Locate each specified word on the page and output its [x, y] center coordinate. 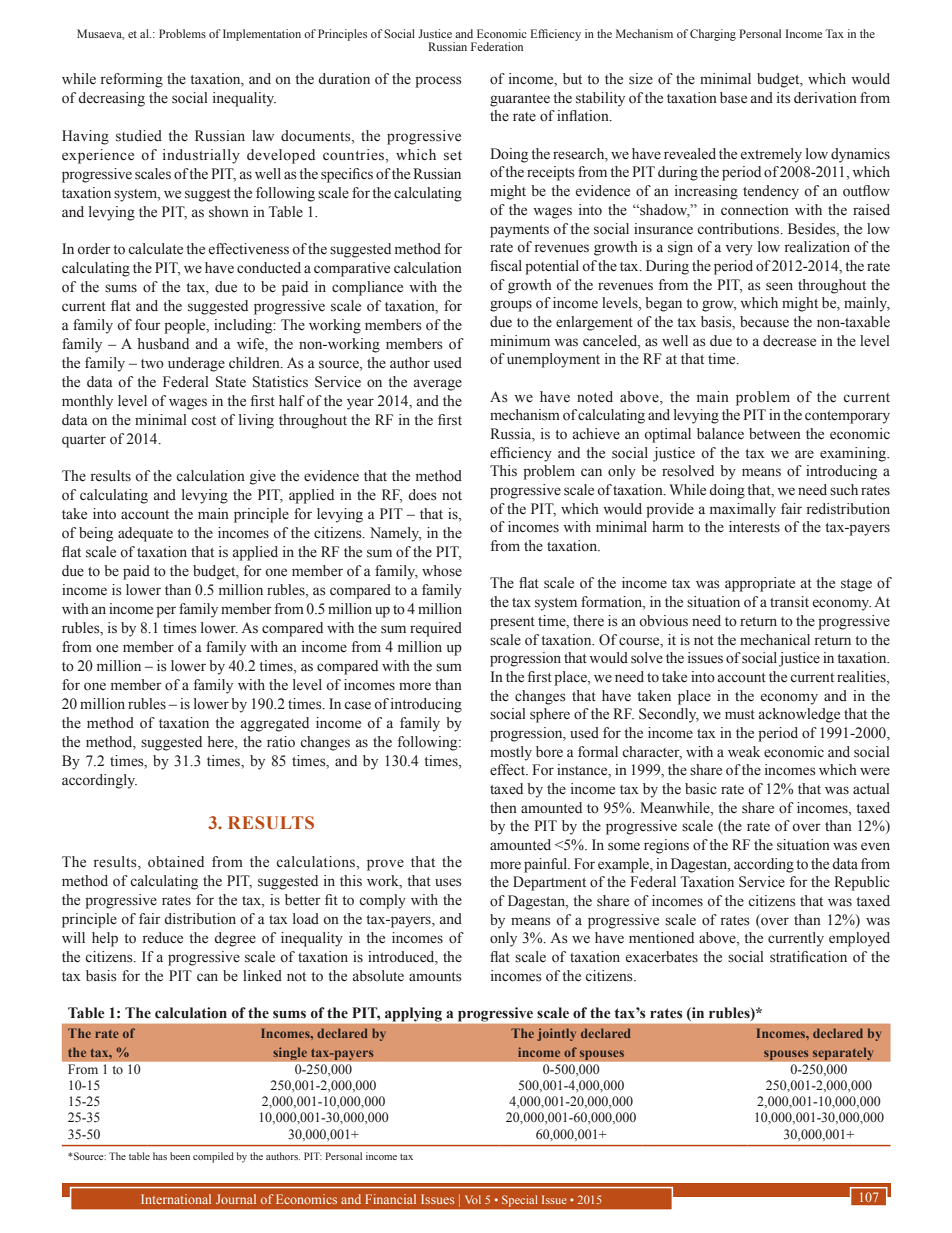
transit [789, 602]
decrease [789, 341]
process [438, 82]
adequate [145, 534]
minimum [520, 340]
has [160, 1156]
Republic [862, 883]
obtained [176, 862]
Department [549, 883]
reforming [132, 80]
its [784, 98]
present [512, 623]
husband [163, 344]
